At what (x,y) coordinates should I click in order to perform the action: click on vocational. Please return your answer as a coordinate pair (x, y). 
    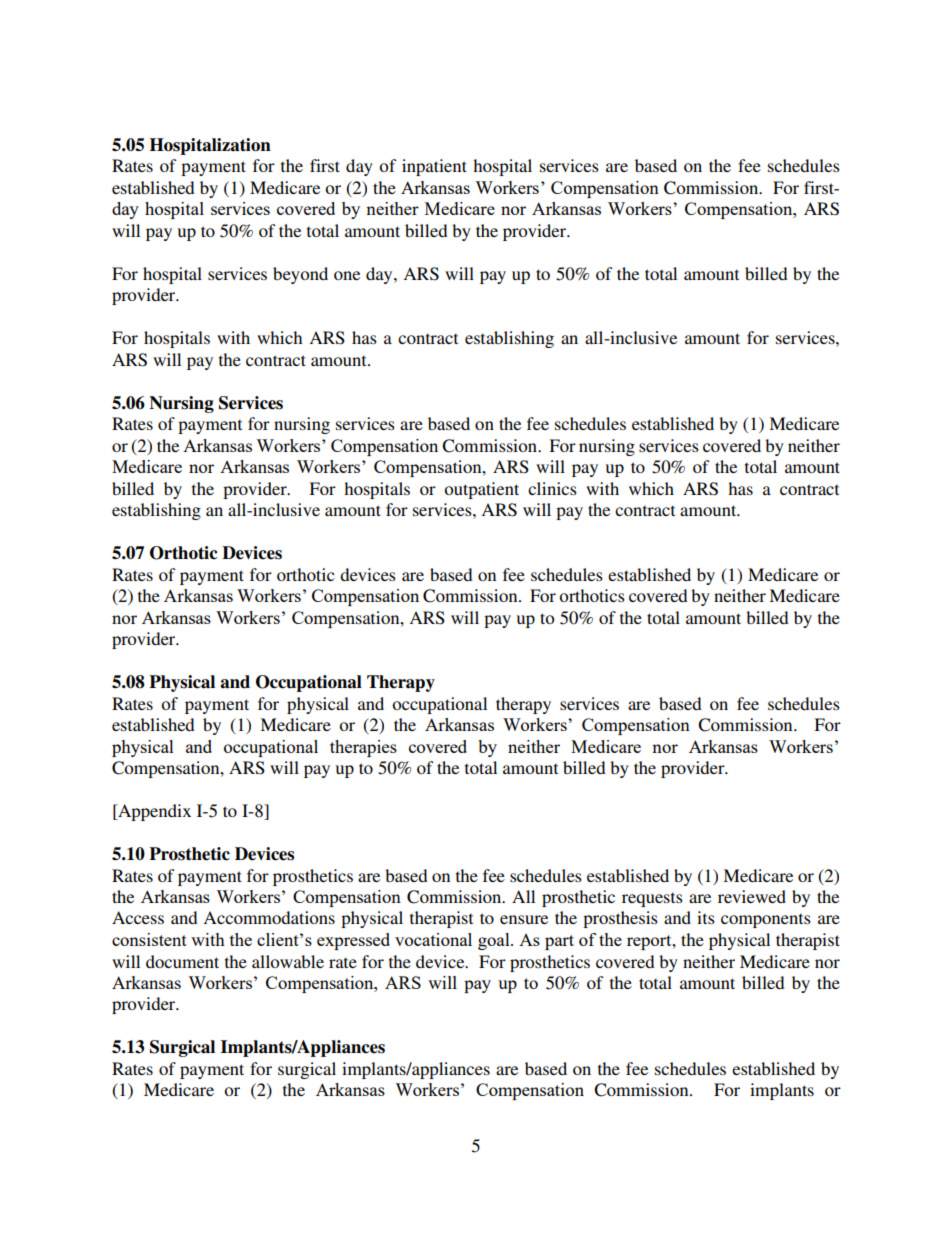
    Looking at the image, I should click on (433, 939).
